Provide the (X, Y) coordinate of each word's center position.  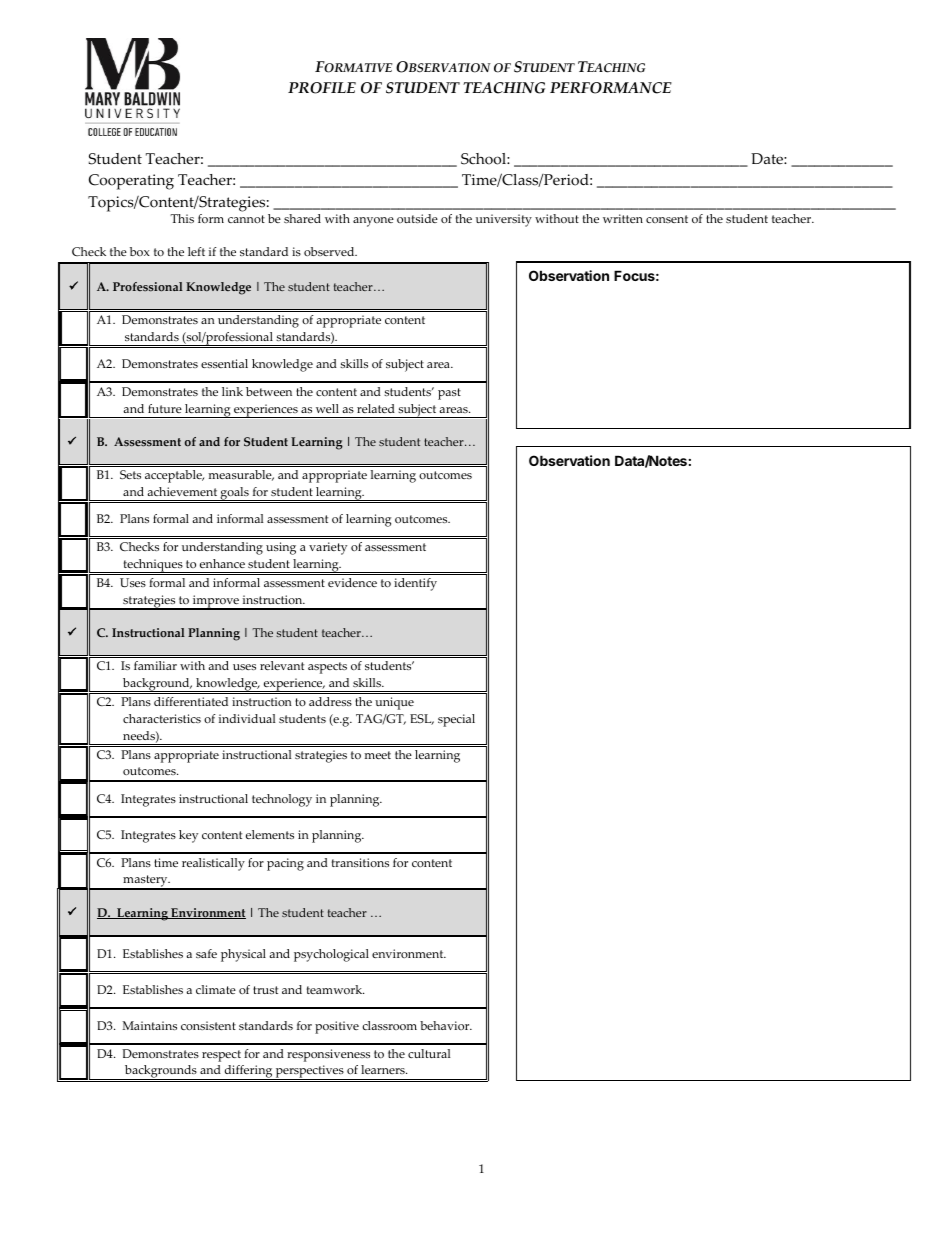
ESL (422, 719)
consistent (208, 1025)
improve (216, 602)
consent (667, 219)
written (623, 218)
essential (224, 363)
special (456, 720)
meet (377, 755)
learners (384, 1069)
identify (415, 584)
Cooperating (131, 182)
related (376, 408)
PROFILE (322, 88)
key (188, 836)
